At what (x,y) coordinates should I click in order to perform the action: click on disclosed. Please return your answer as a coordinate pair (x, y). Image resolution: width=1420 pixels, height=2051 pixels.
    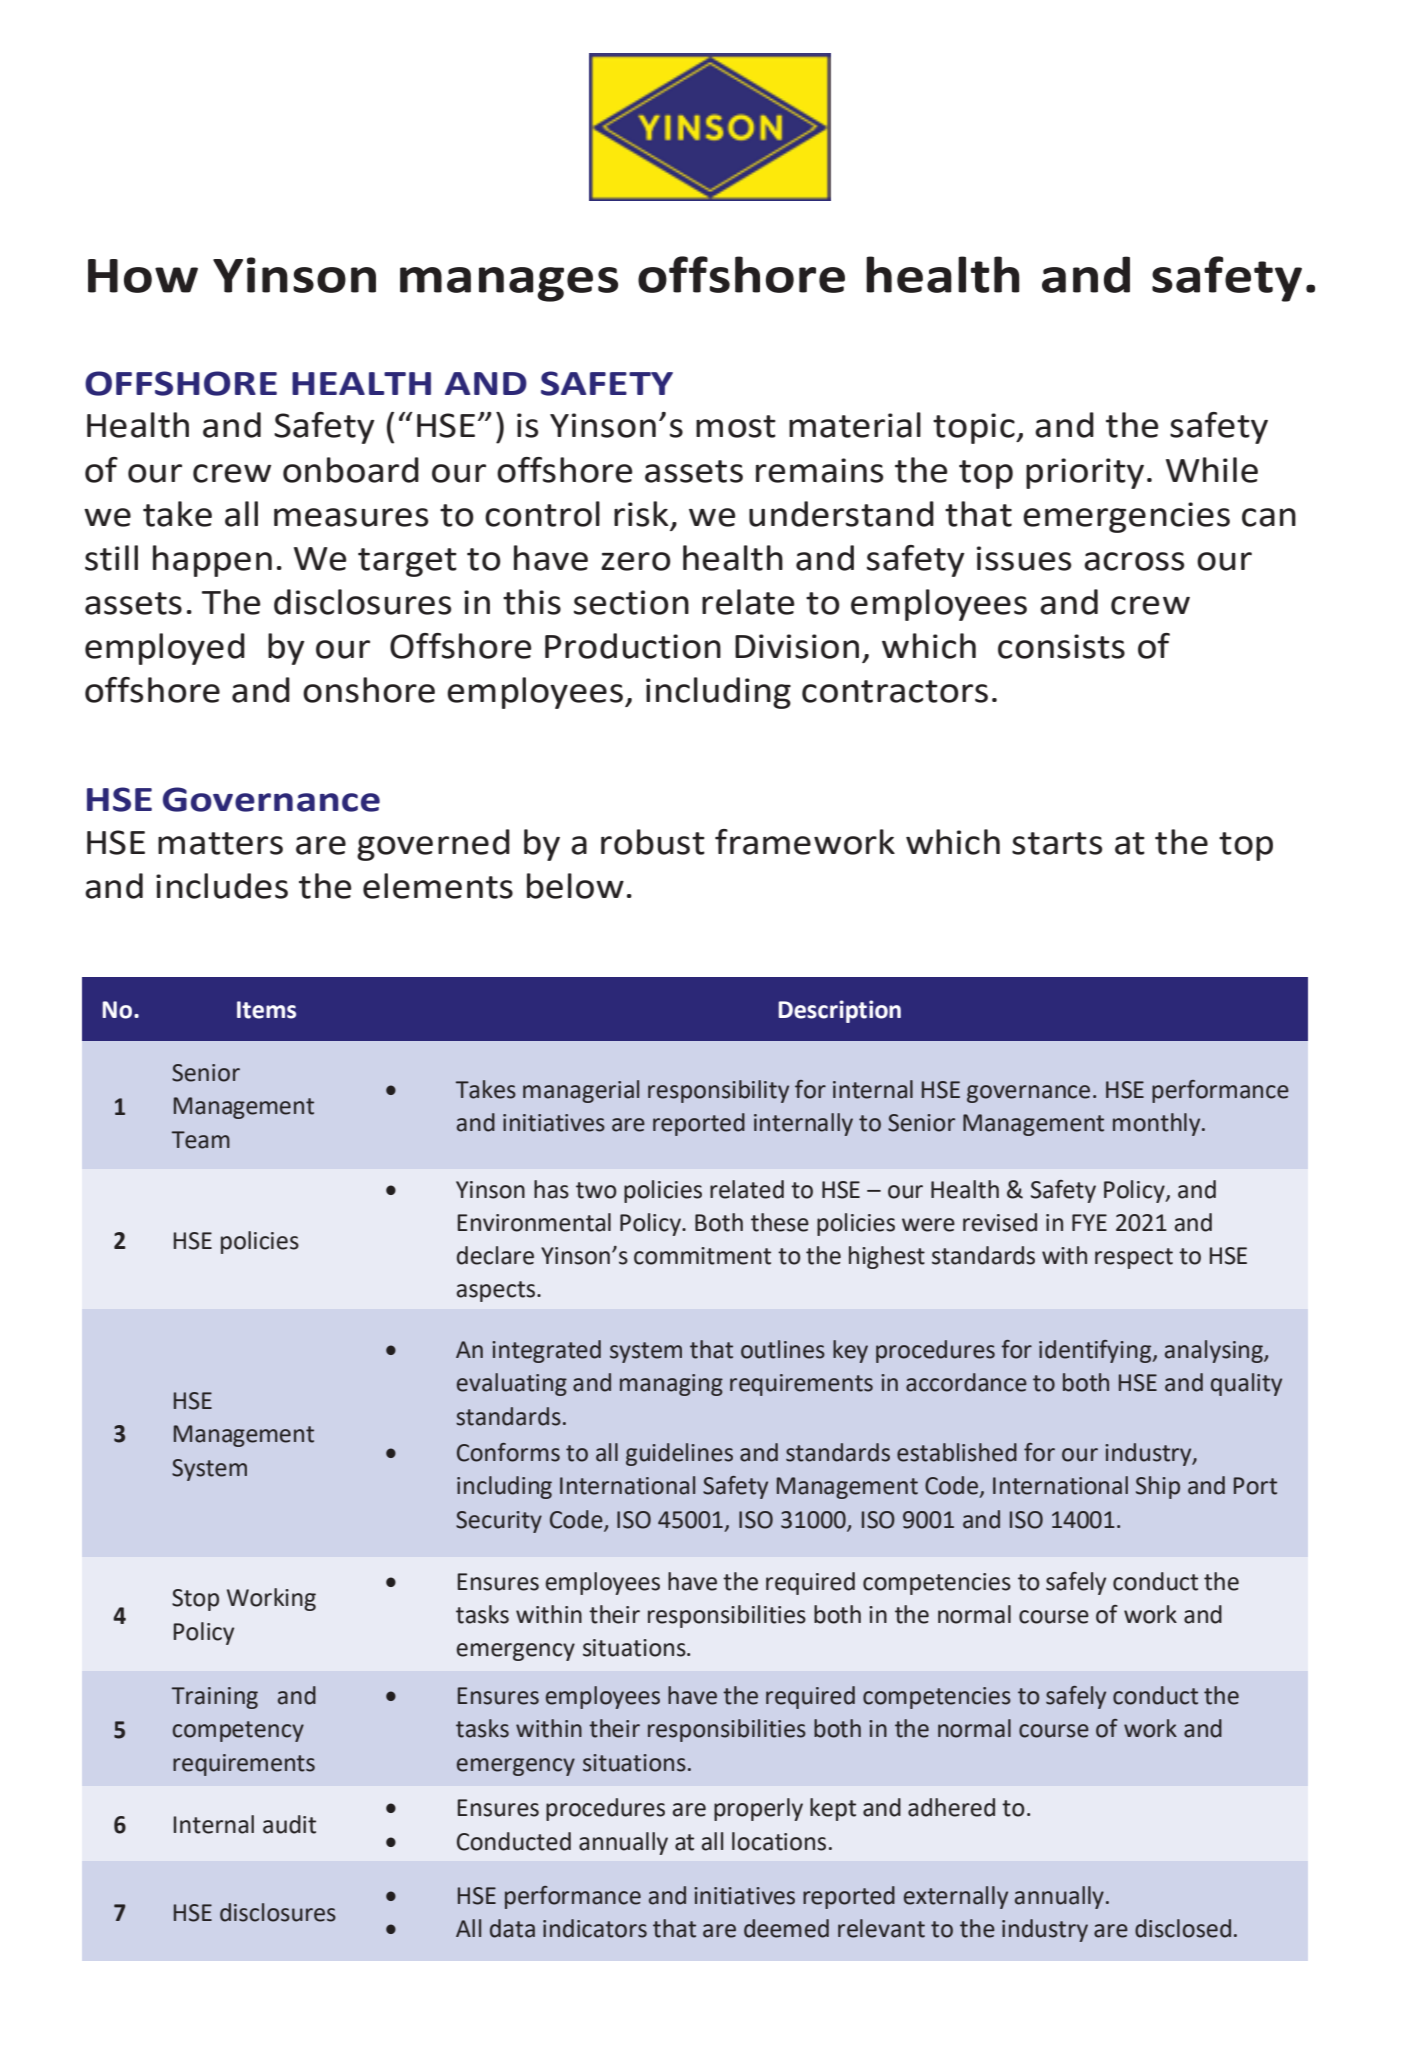
    Looking at the image, I should click on (1183, 1928).
